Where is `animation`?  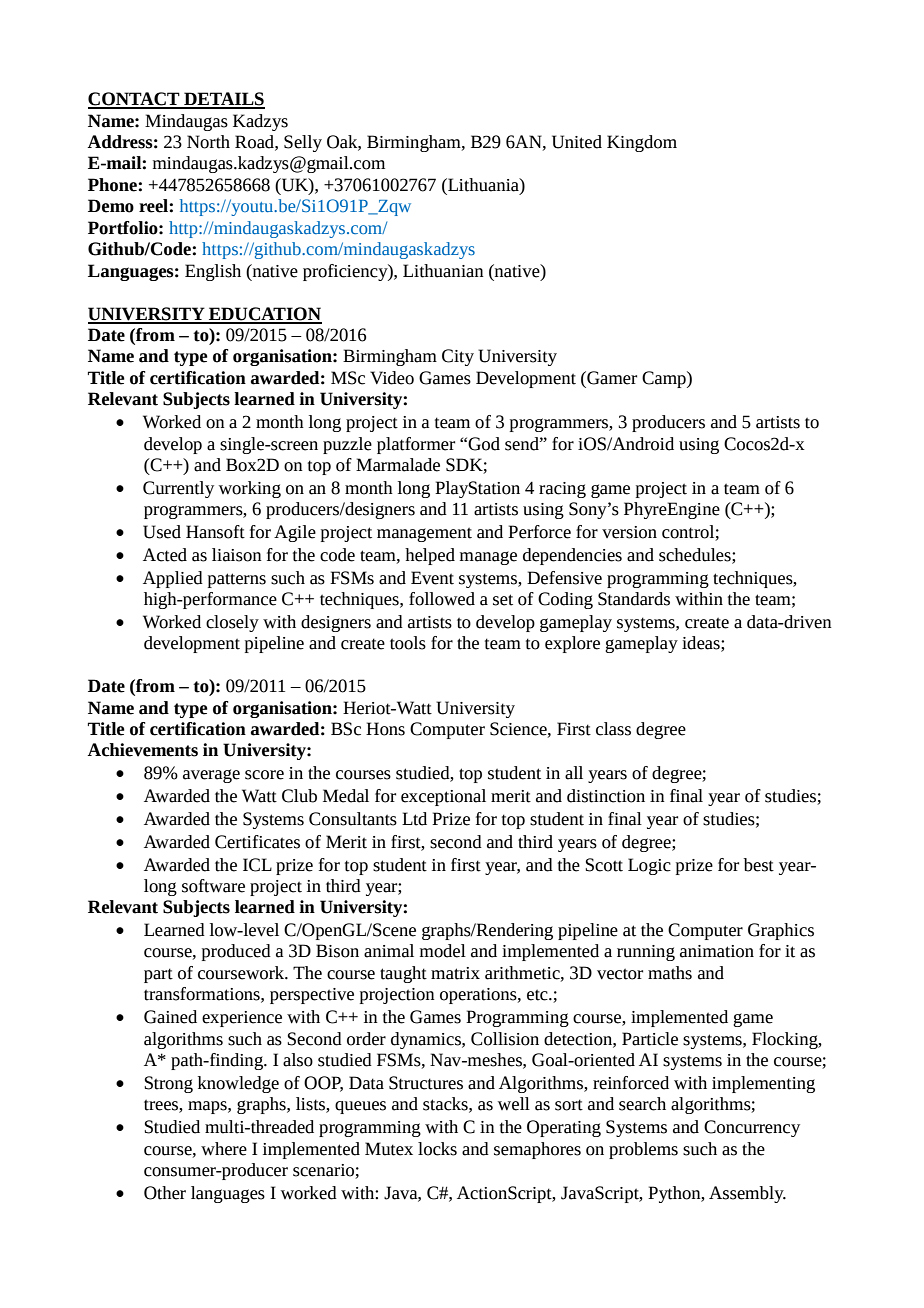 animation is located at coordinates (717, 951).
